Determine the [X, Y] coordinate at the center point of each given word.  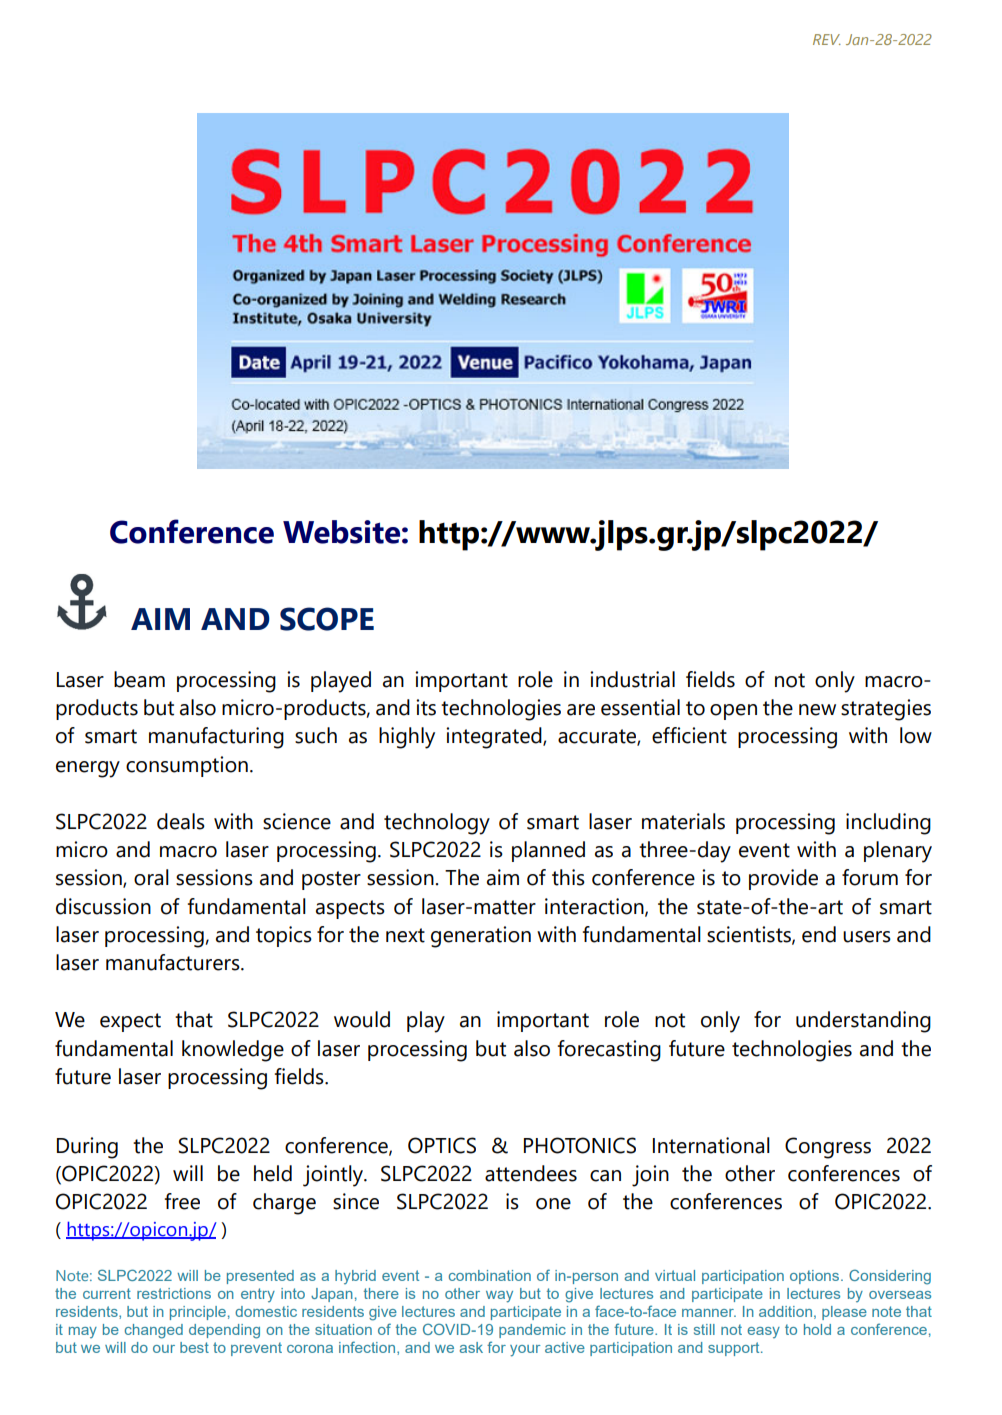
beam [139, 679]
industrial [632, 679]
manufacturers [174, 962]
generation [481, 937]
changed [154, 1331]
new [817, 710]
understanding [863, 1022]
